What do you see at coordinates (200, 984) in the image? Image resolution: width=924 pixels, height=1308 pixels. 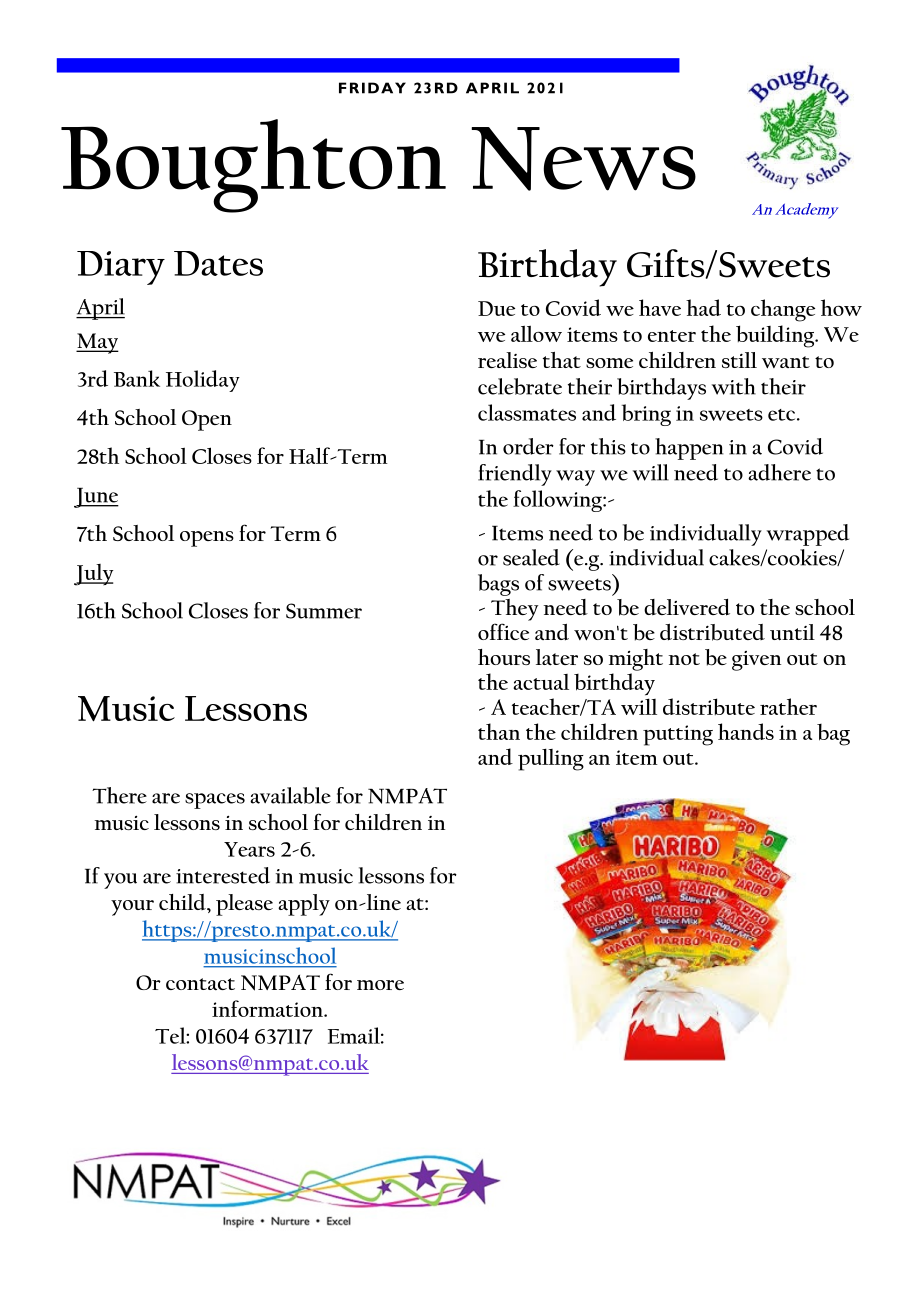 I see `contact` at bounding box center [200, 984].
